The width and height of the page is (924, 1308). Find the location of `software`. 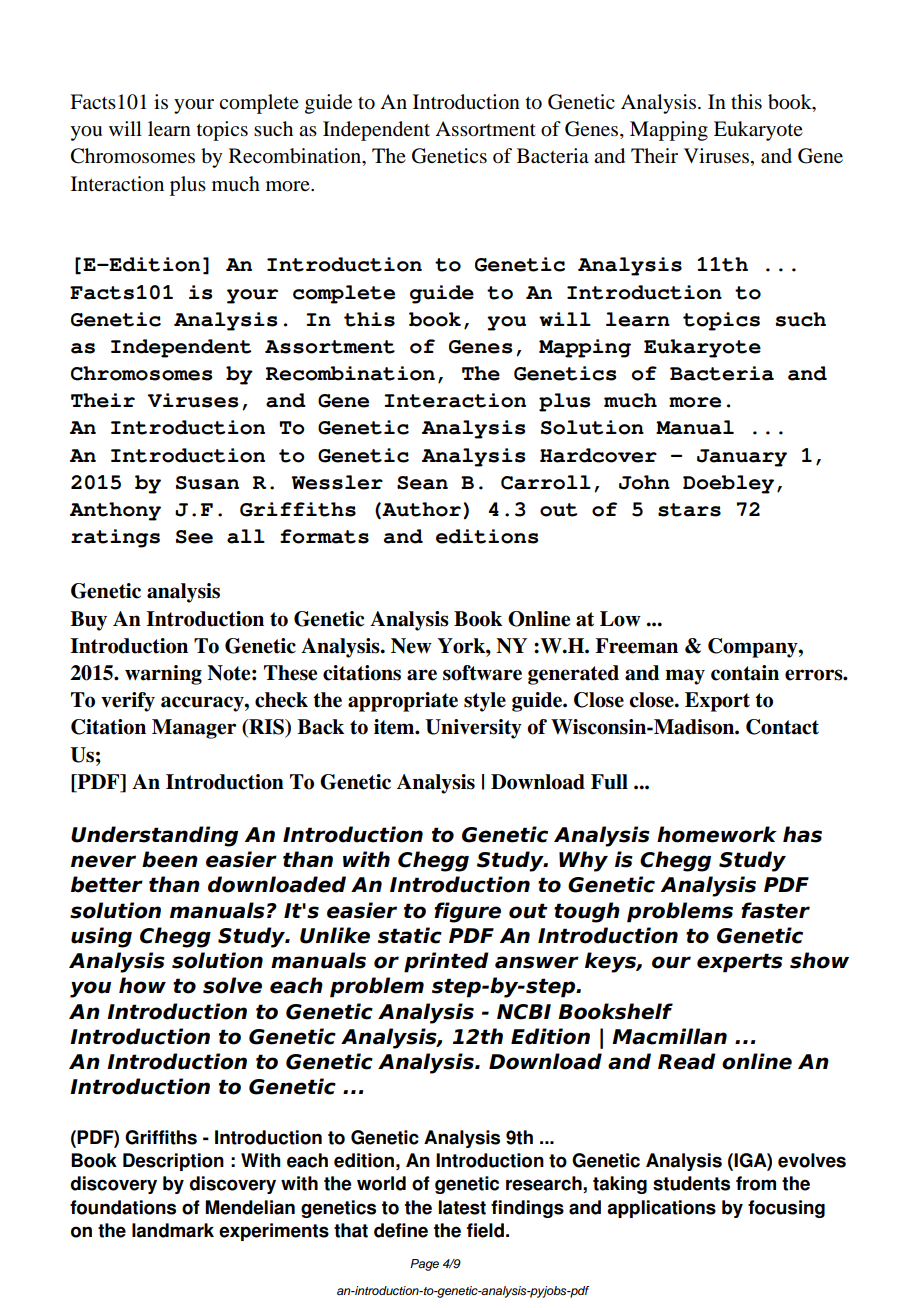

software is located at coordinates (482, 673).
